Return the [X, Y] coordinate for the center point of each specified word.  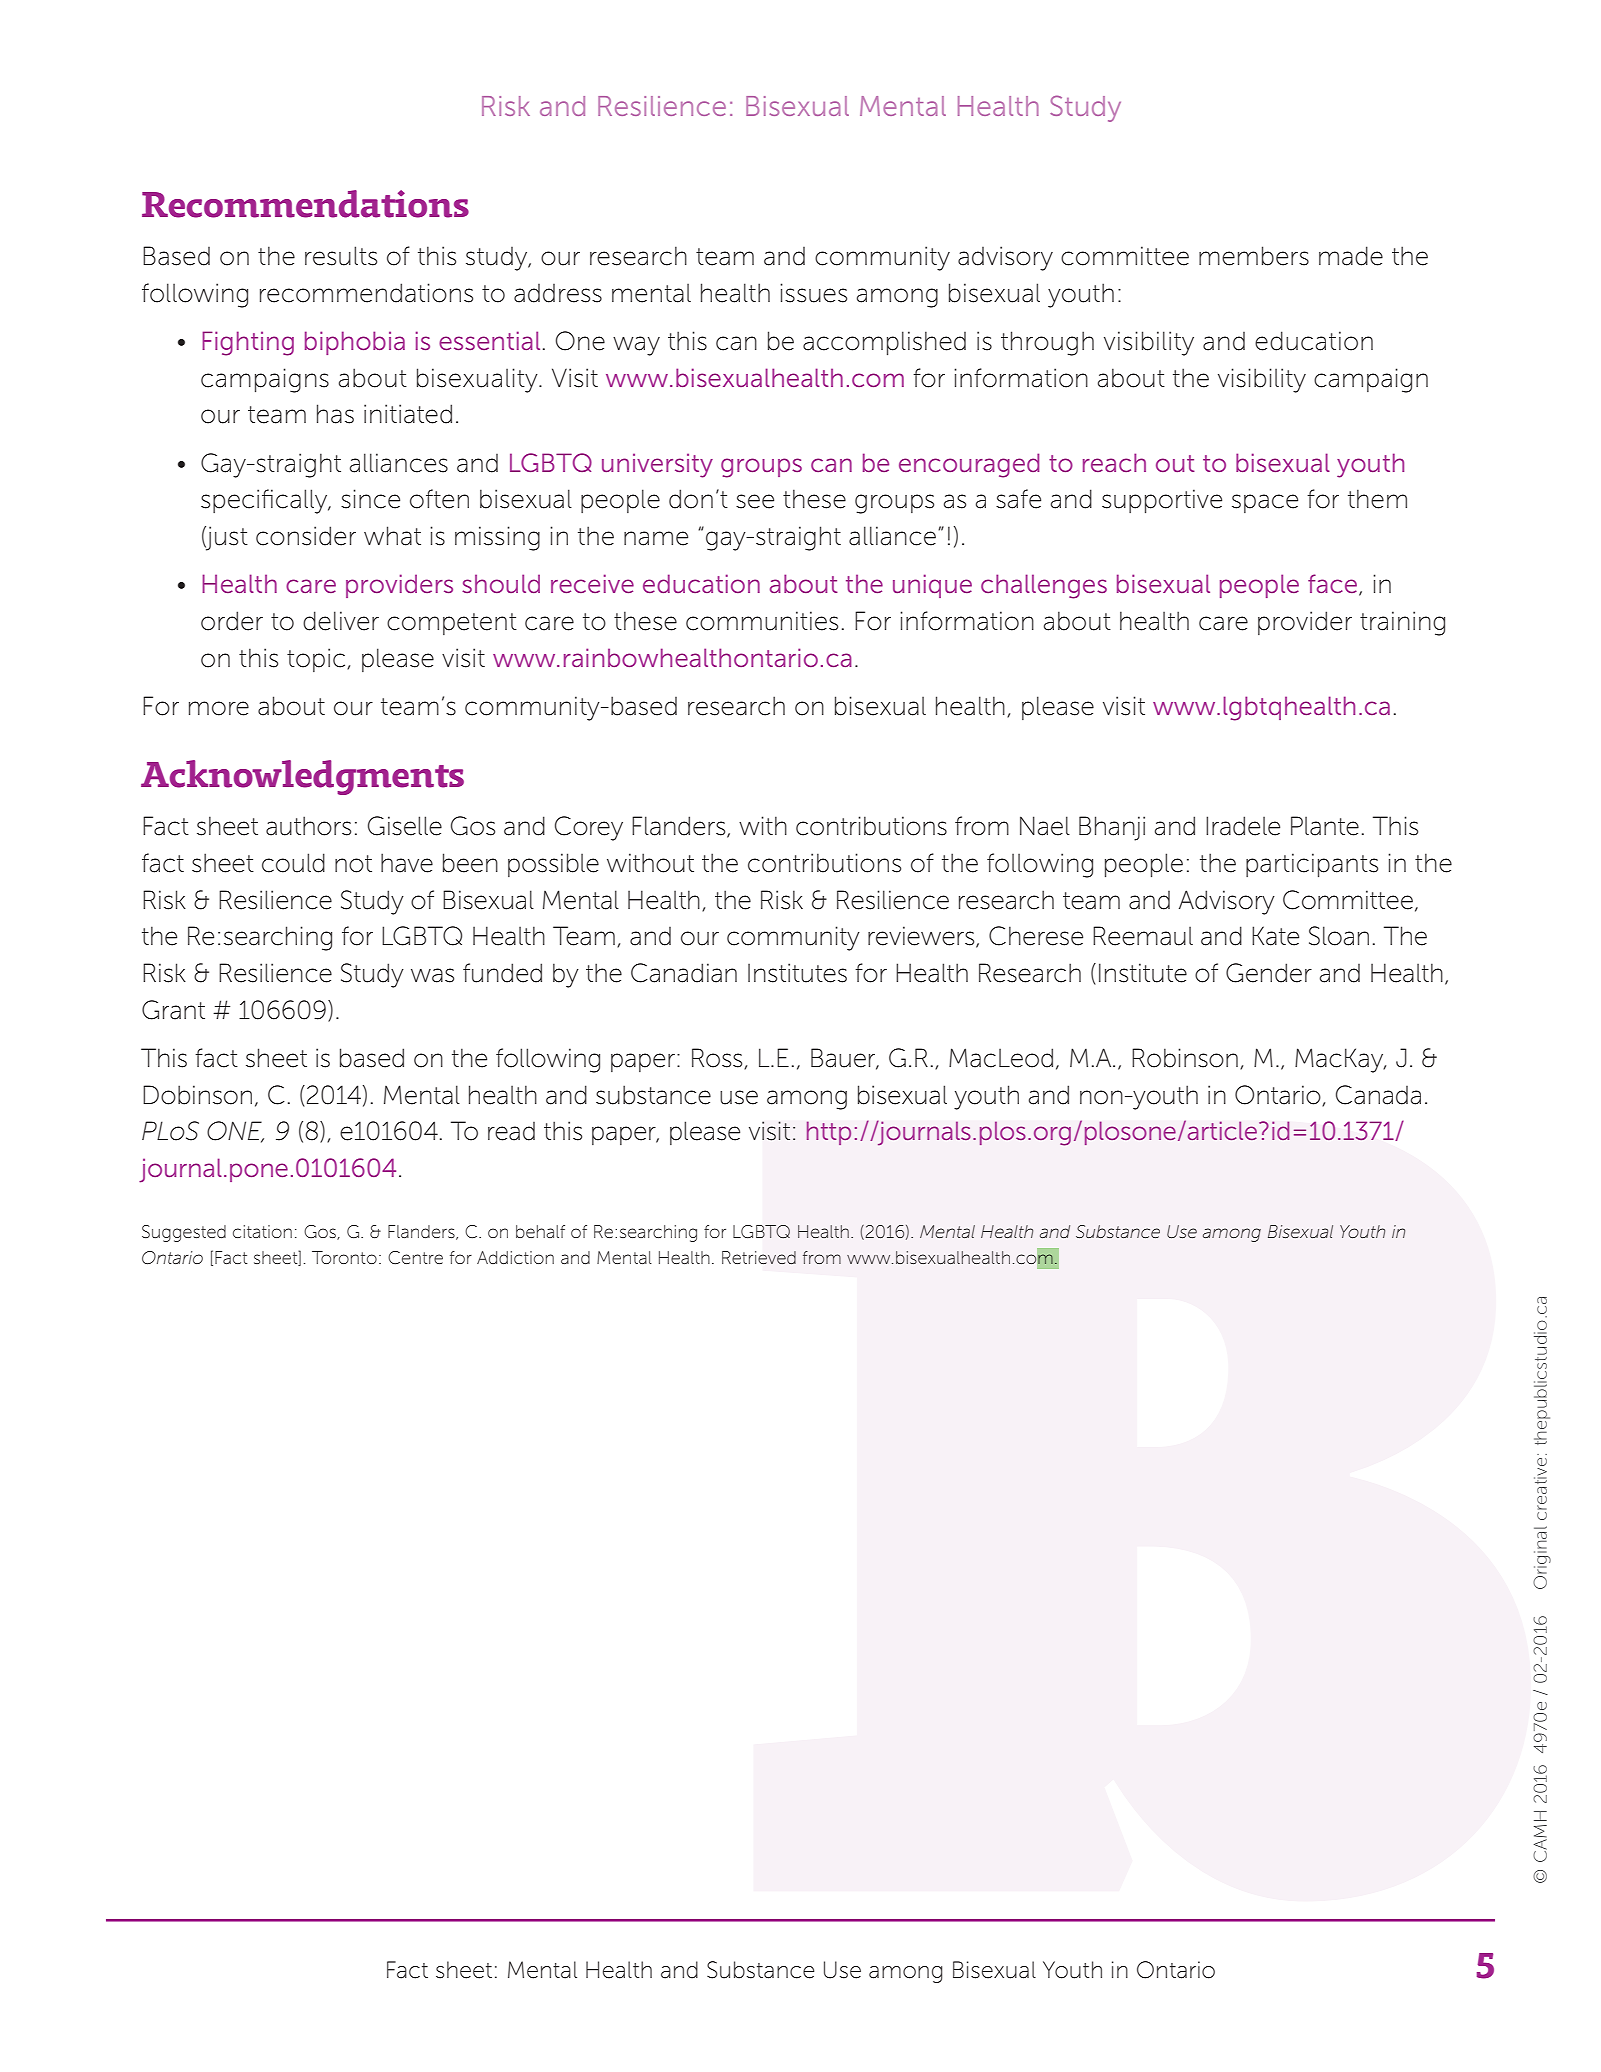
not [353, 864]
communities [762, 621]
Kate [1275, 936]
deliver [341, 621]
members [1254, 256]
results [341, 256]
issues [813, 293]
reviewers [922, 937]
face [1332, 583]
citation [262, 1231]
